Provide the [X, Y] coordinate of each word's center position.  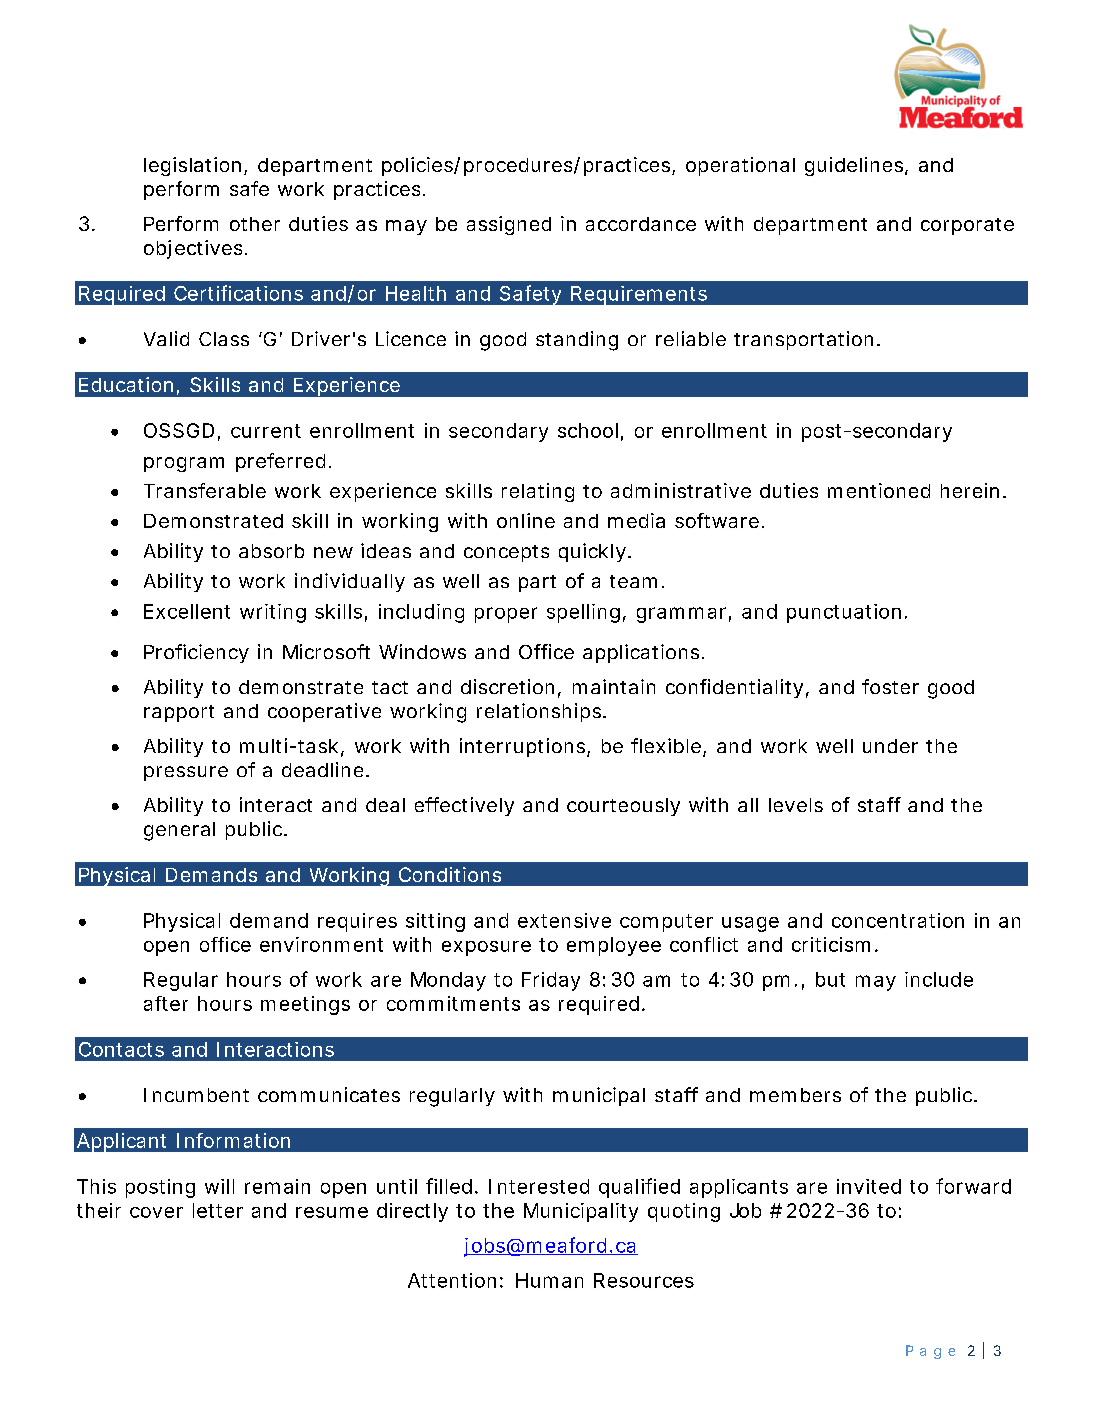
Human [549, 1280]
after [166, 1003]
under [890, 746]
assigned [509, 225]
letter [218, 1210]
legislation [192, 166]
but [830, 979]
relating [538, 492]
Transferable [205, 490]
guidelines [855, 166]
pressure [186, 773]
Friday [551, 981]
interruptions [524, 747]
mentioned [879, 490]
